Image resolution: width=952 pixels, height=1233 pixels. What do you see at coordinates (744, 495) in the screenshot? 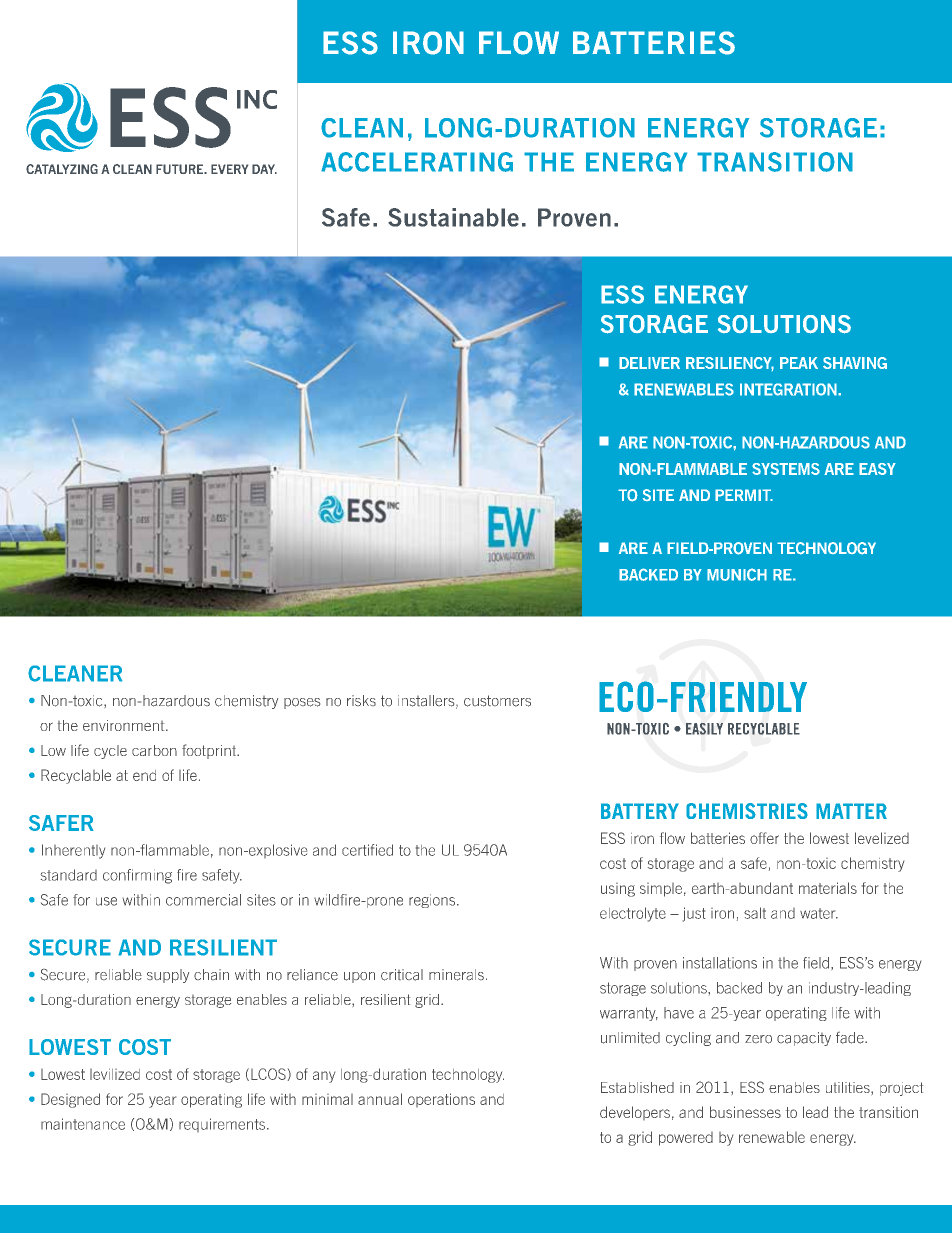
I see `PERMIT` at bounding box center [744, 495].
